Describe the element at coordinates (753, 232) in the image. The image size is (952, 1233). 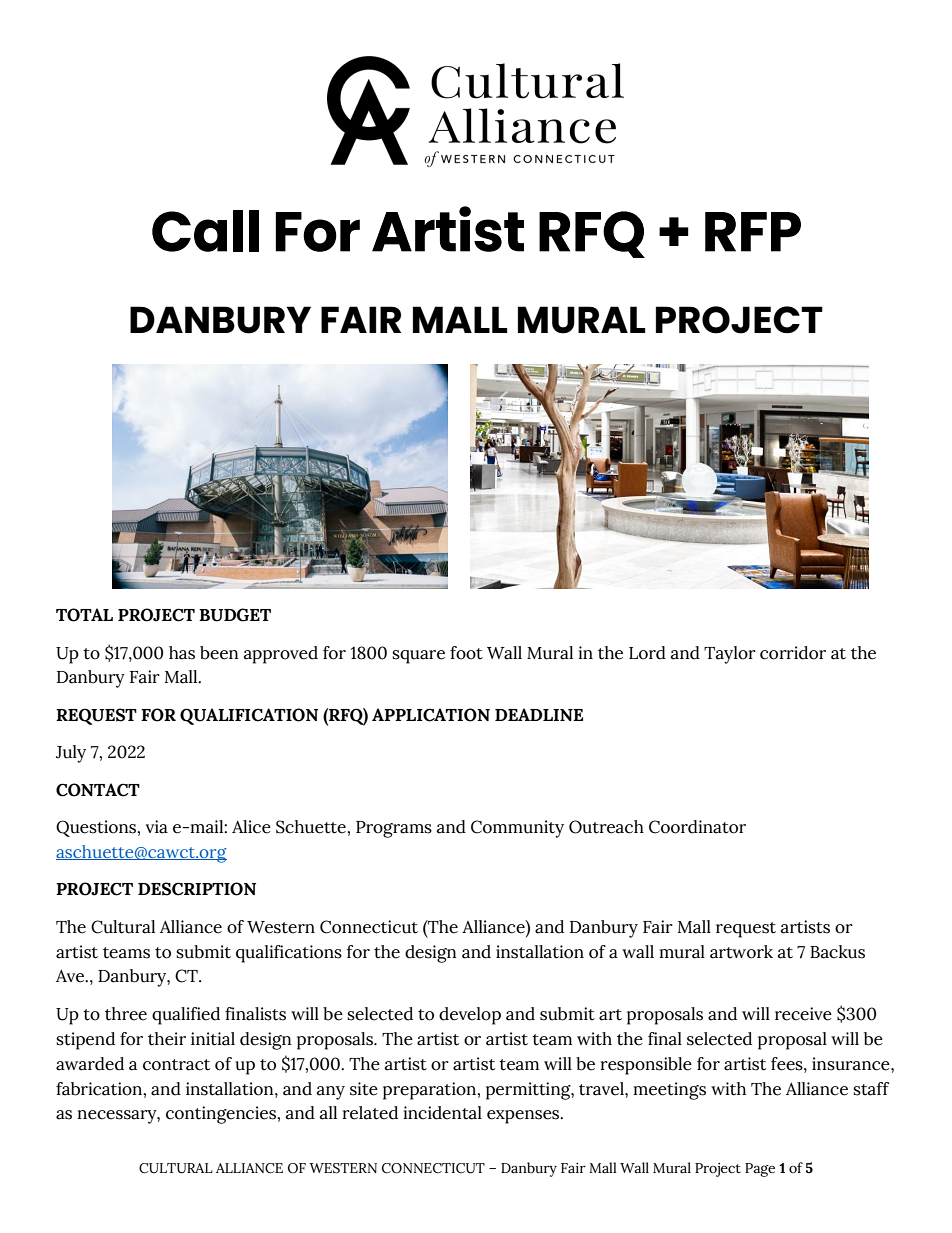
I see `RFP` at that location.
